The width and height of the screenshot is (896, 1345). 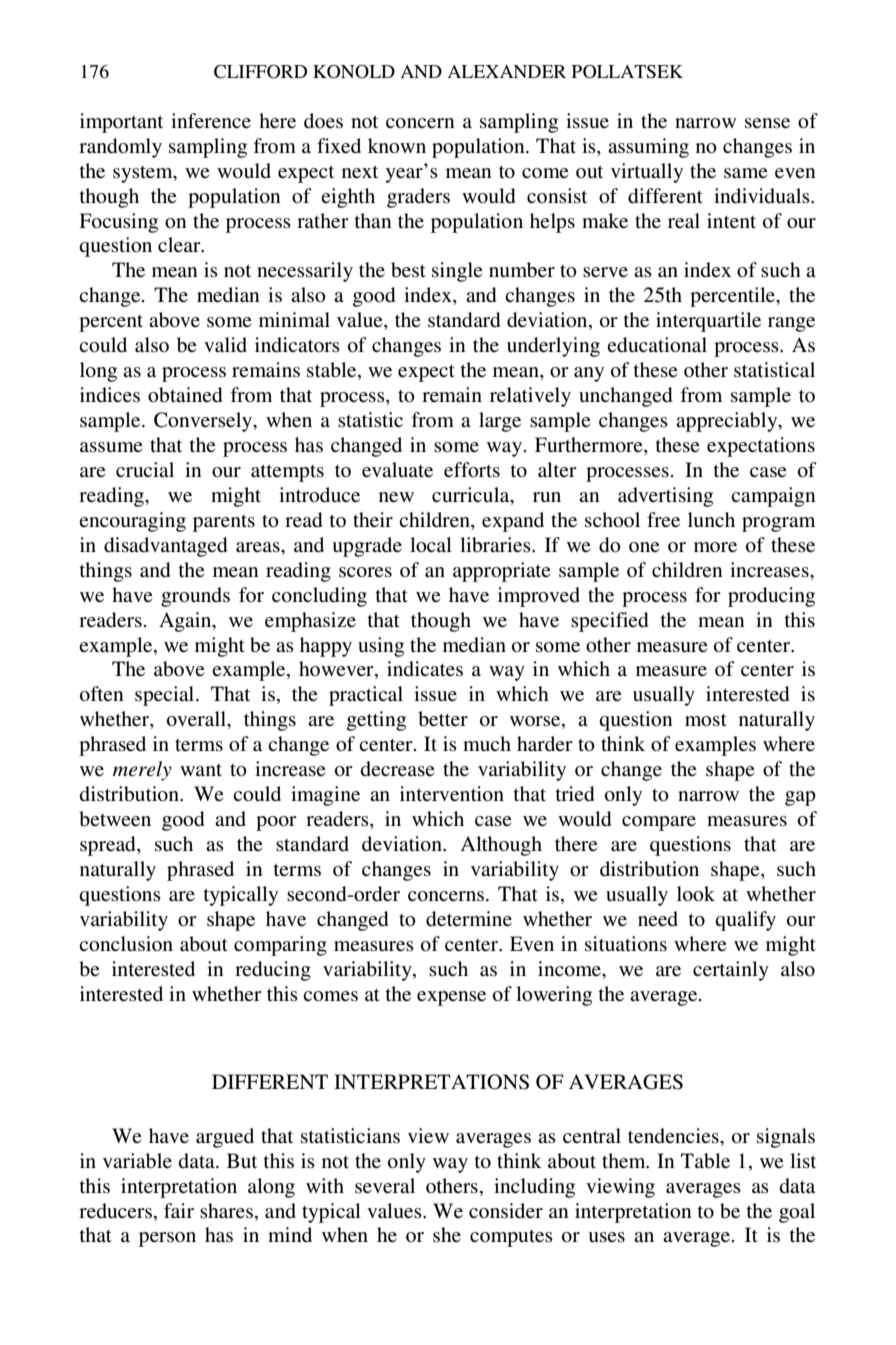 I want to click on sense, so click(x=767, y=123).
